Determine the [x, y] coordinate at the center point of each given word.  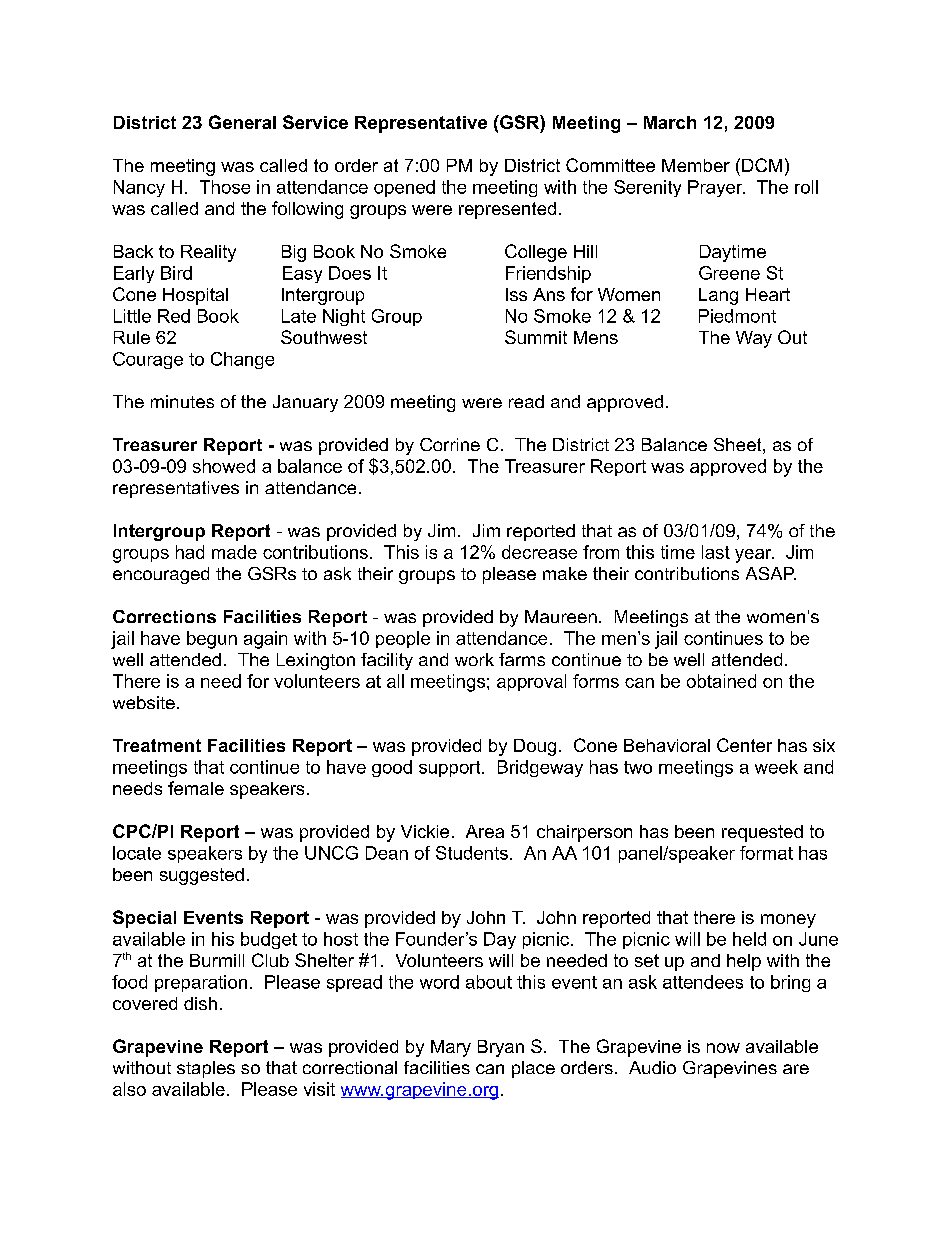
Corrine [450, 444]
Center [744, 745]
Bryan [501, 1048]
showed [224, 466]
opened [404, 188]
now [723, 1048]
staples [206, 1069]
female [196, 788]
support [451, 769]
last [716, 552]
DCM [762, 165]
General [242, 122]
